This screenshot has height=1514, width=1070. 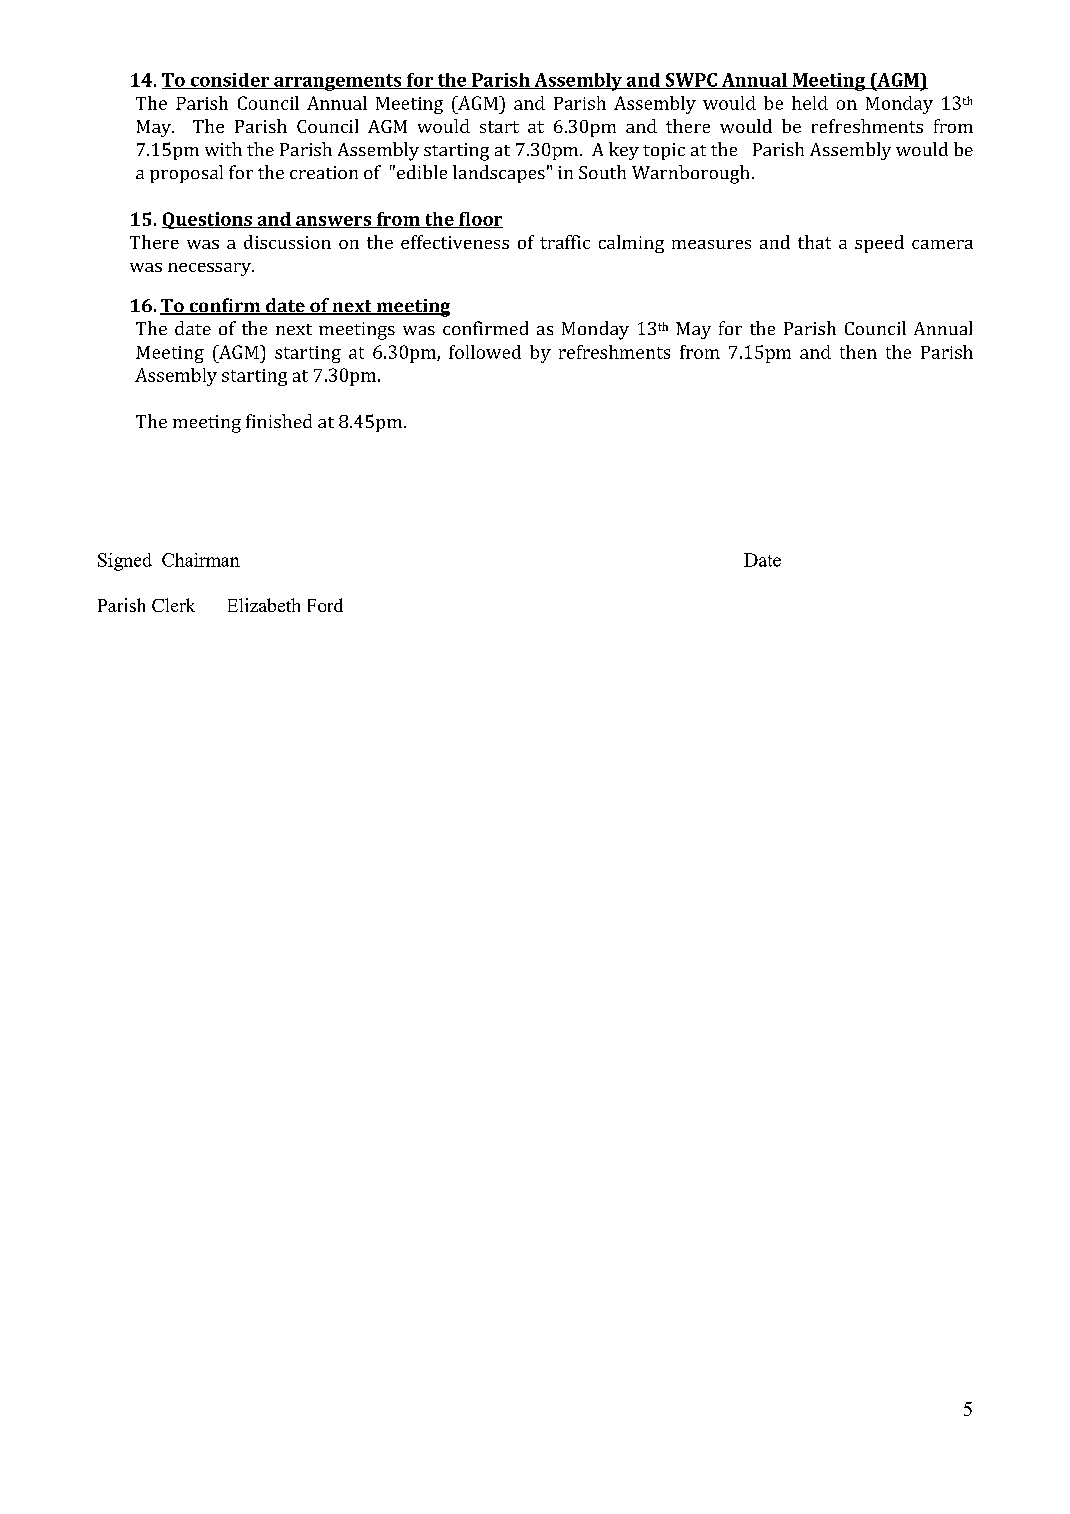 What do you see at coordinates (565, 242) in the screenshot?
I see `traffic` at bounding box center [565, 242].
